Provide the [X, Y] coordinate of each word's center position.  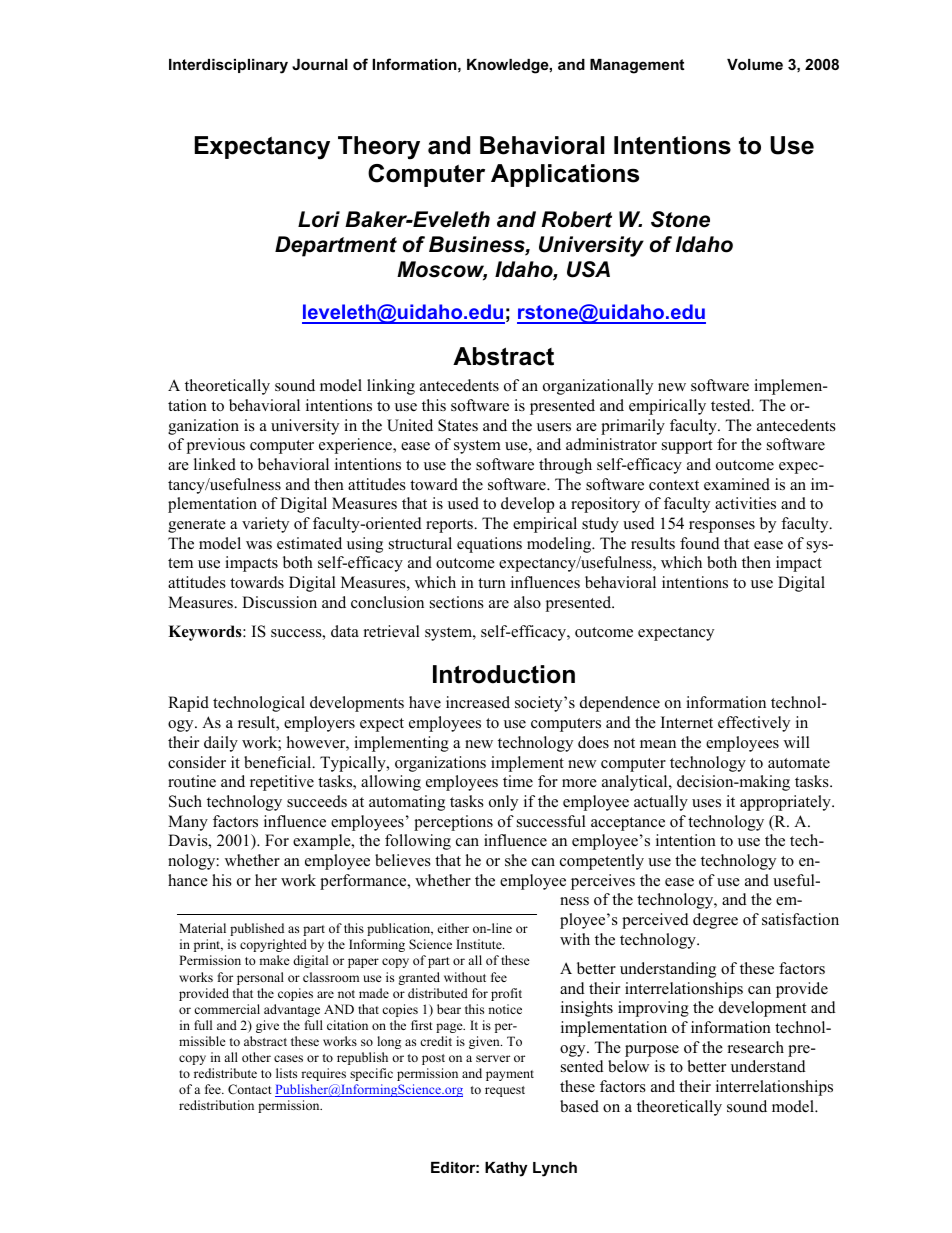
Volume [755, 64]
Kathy [506, 1169]
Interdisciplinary [228, 66]
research [756, 1047]
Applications [565, 175]
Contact [250, 1089]
